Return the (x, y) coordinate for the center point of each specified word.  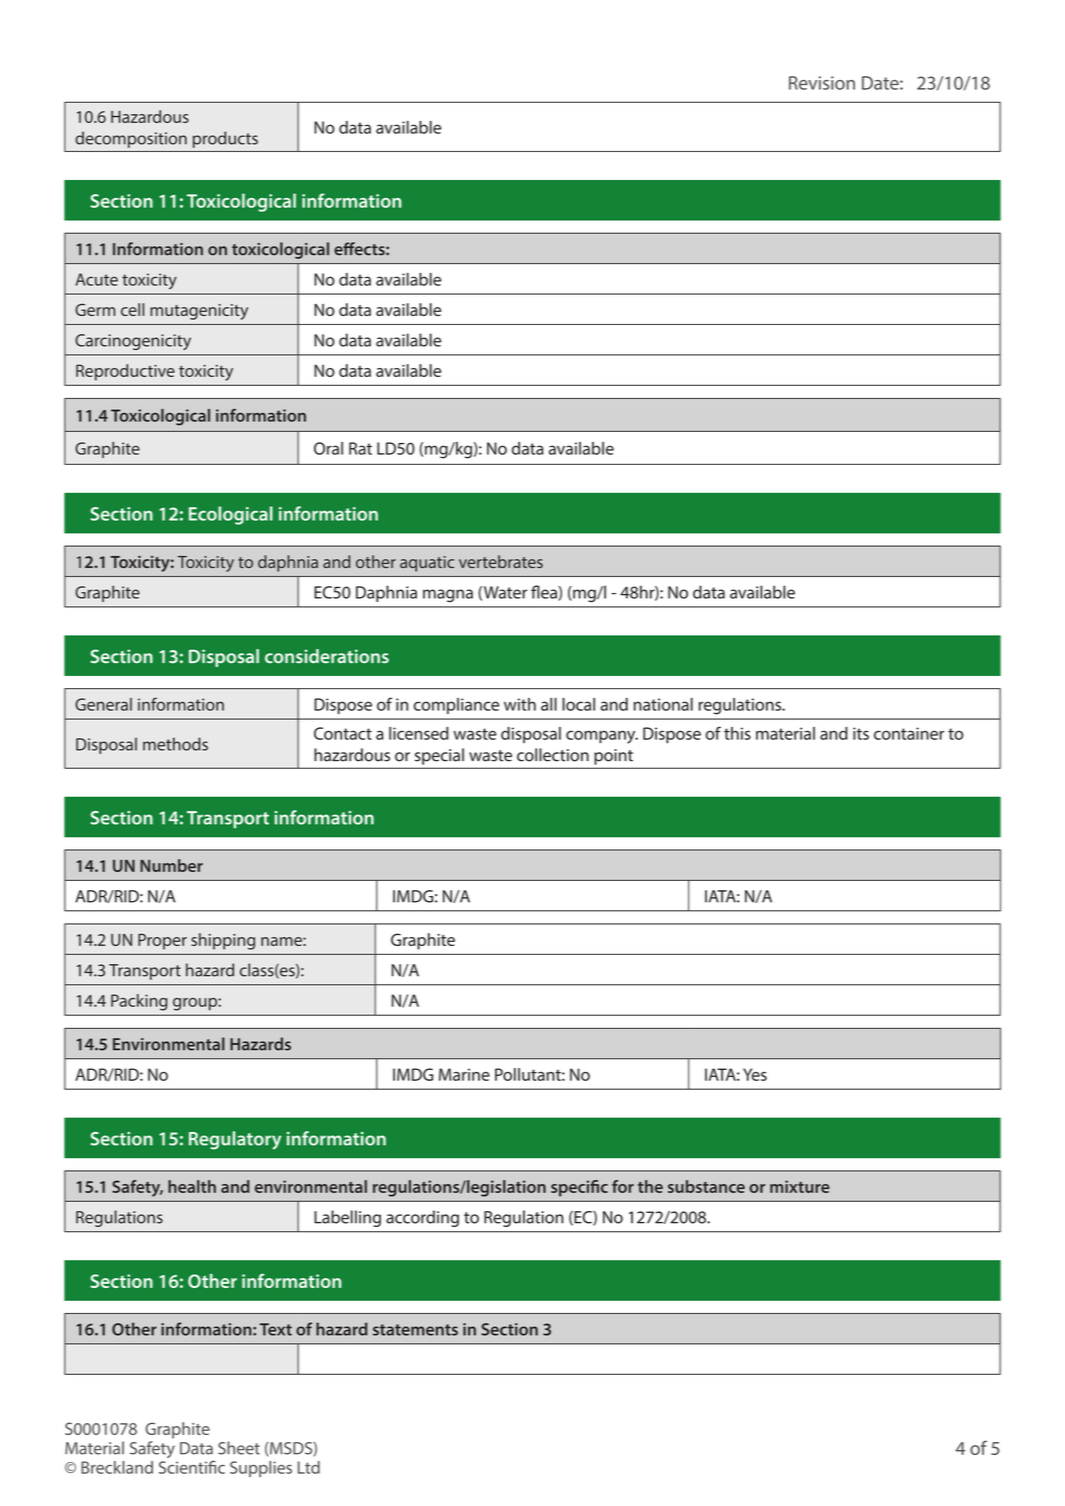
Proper (162, 941)
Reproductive (125, 372)
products (225, 139)
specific (579, 1188)
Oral (328, 448)
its (861, 733)
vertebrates (501, 561)
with (520, 704)
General (103, 704)
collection (553, 755)
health (192, 1186)
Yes (755, 1074)
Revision (822, 83)
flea (545, 593)
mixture (800, 1186)
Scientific (192, 1467)
